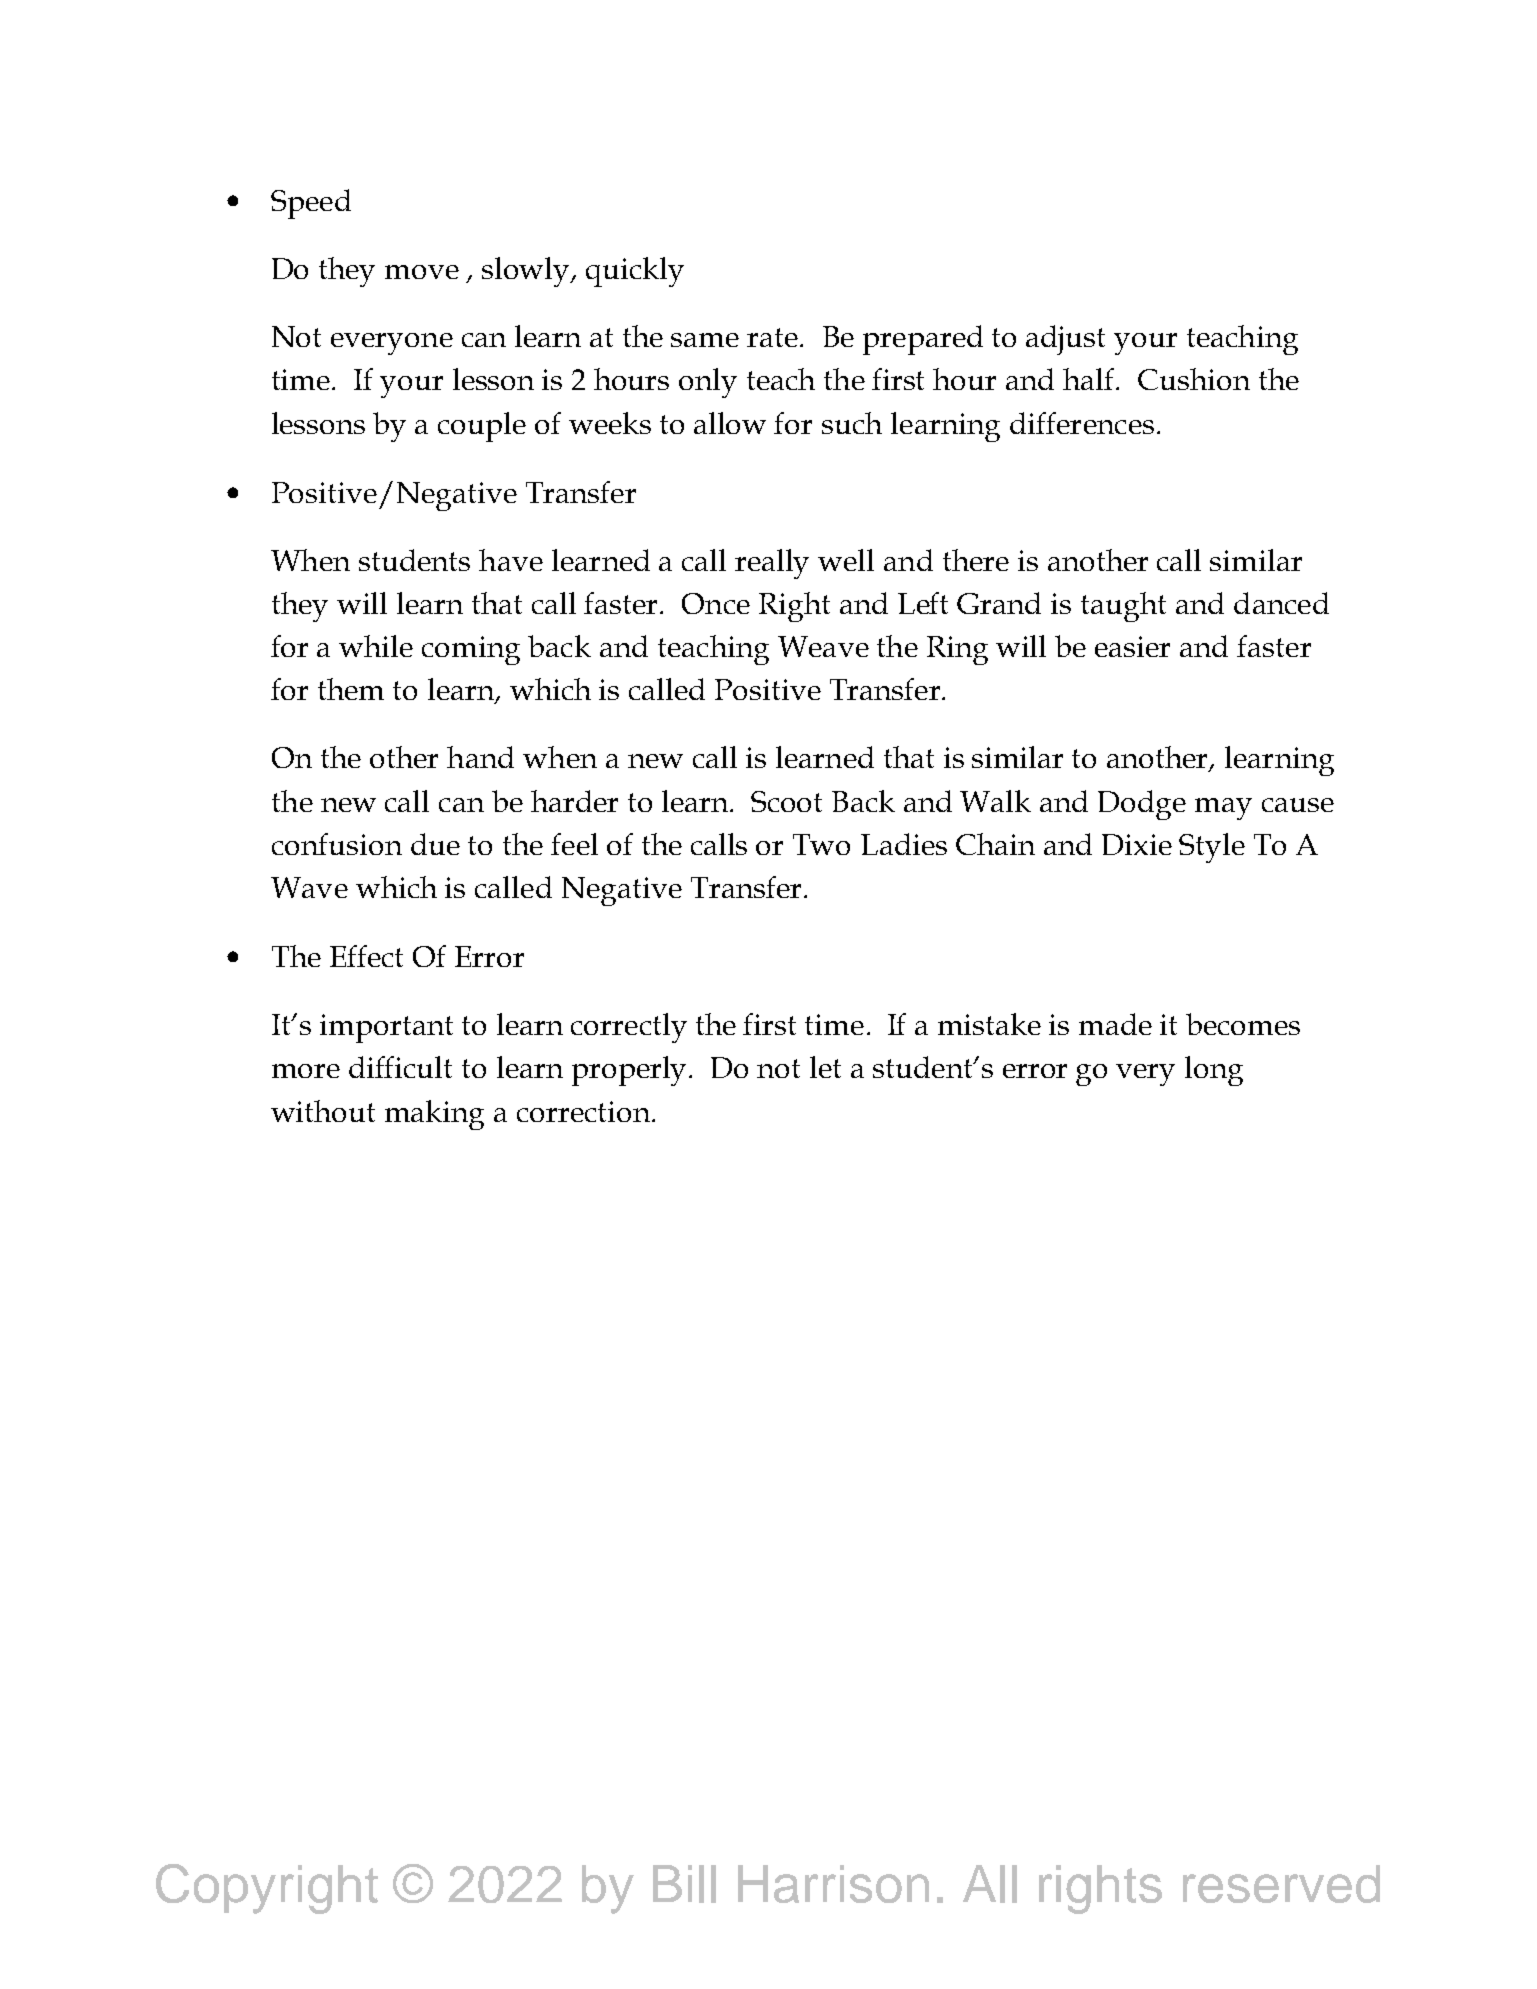 This screenshot has height=1989, width=1537. What do you see at coordinates (422, 272) in the screenshot?
I see `move` at bounding box center [422, 272].
